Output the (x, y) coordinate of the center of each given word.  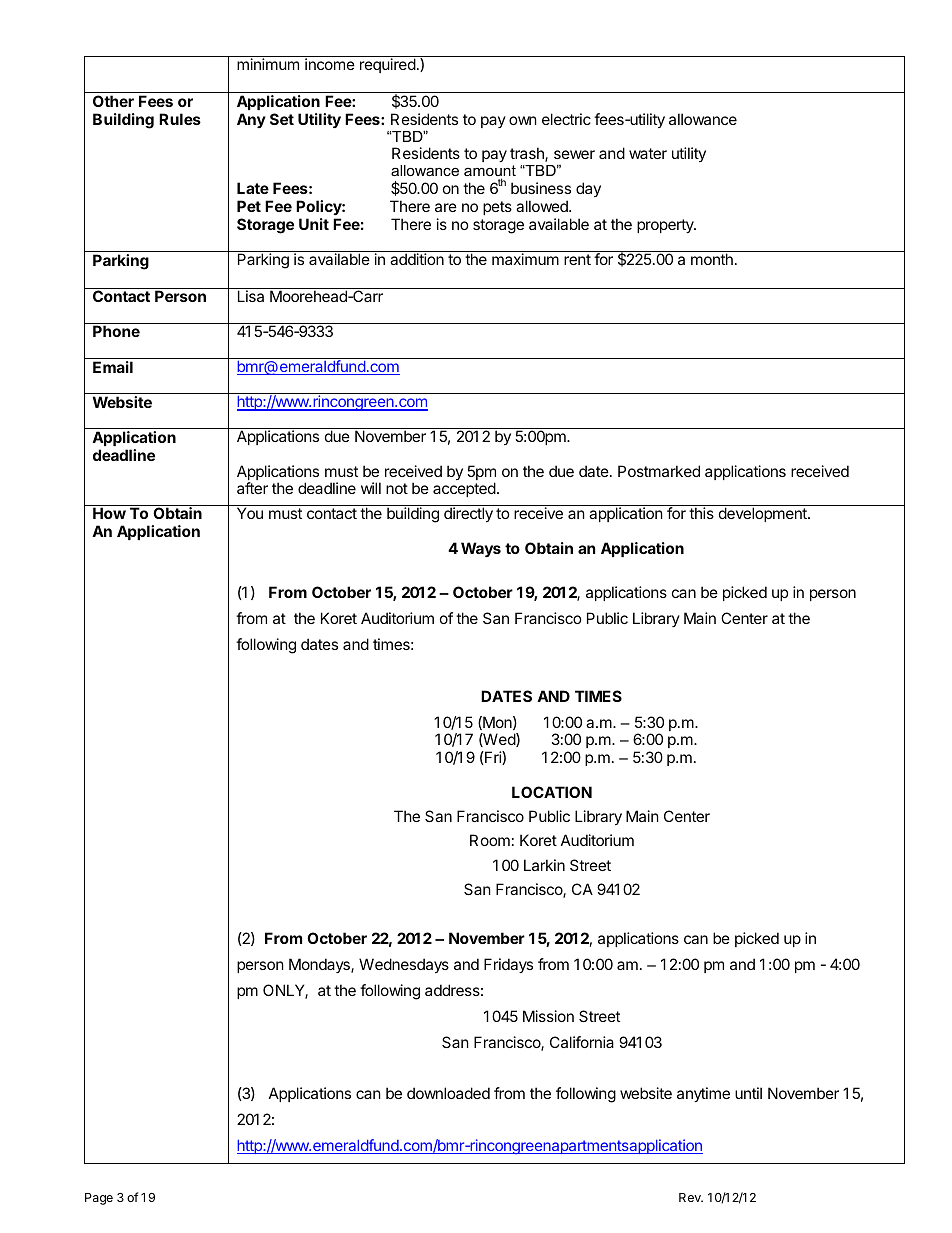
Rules (180, 119)
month (712, 259)
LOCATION (552, 792)
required (388, 65)
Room (490, 840)
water (648, 153)
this (701, 513)
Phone (116, 331)
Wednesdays (404, 965)
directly (468, 514)
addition (417, 259)
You (250, 513)
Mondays (320, 965)
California (582, 1042)
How (109, 513)
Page (99, 1199)
